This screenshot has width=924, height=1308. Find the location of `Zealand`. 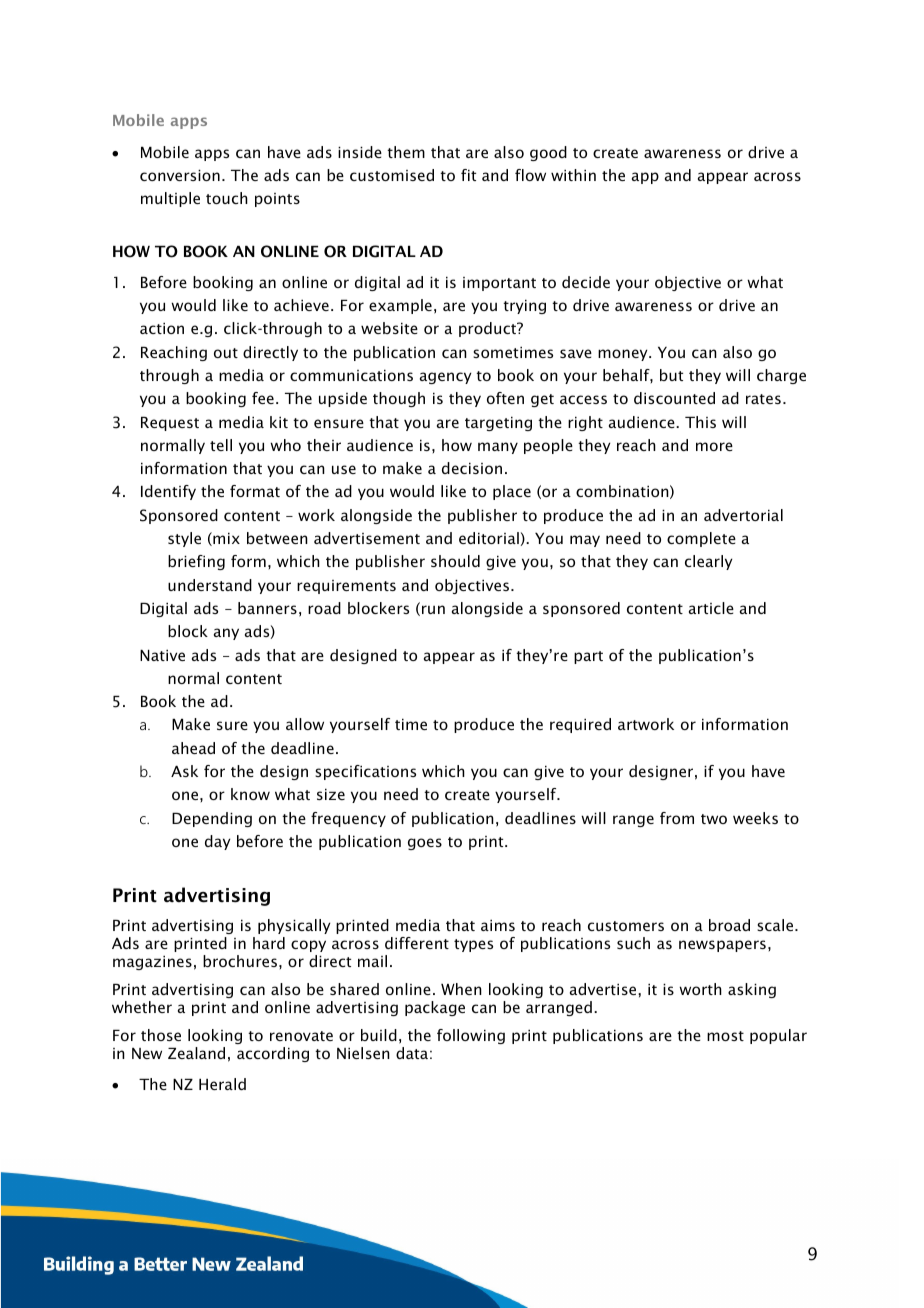

Zealand is located at coordinates (196, 1053).
